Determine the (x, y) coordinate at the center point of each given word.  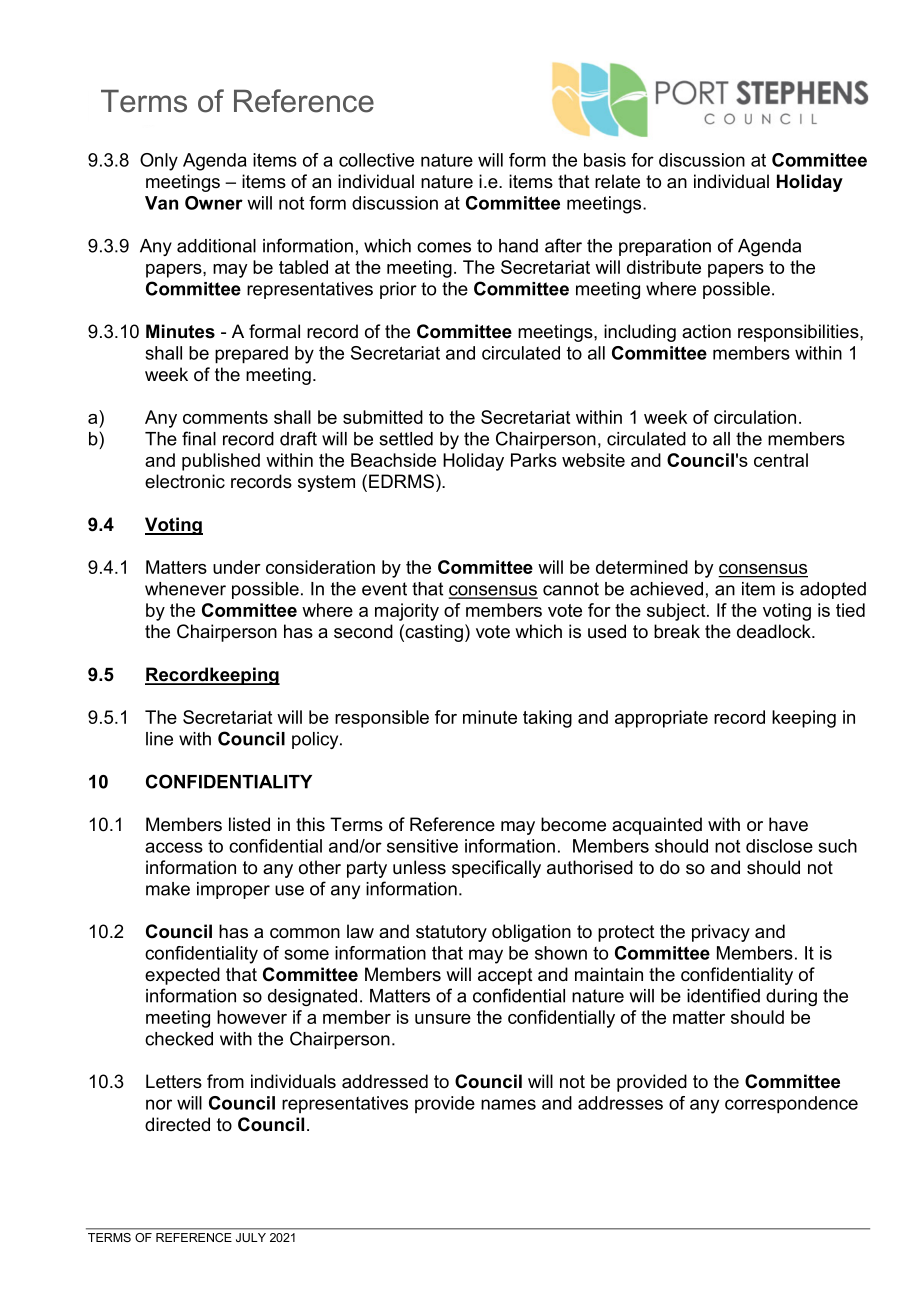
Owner (214, 203)
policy (316, 740)
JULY (251, 1237)
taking (547, 719)
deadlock (775, 631)
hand (518, 246)
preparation (665, 247)
